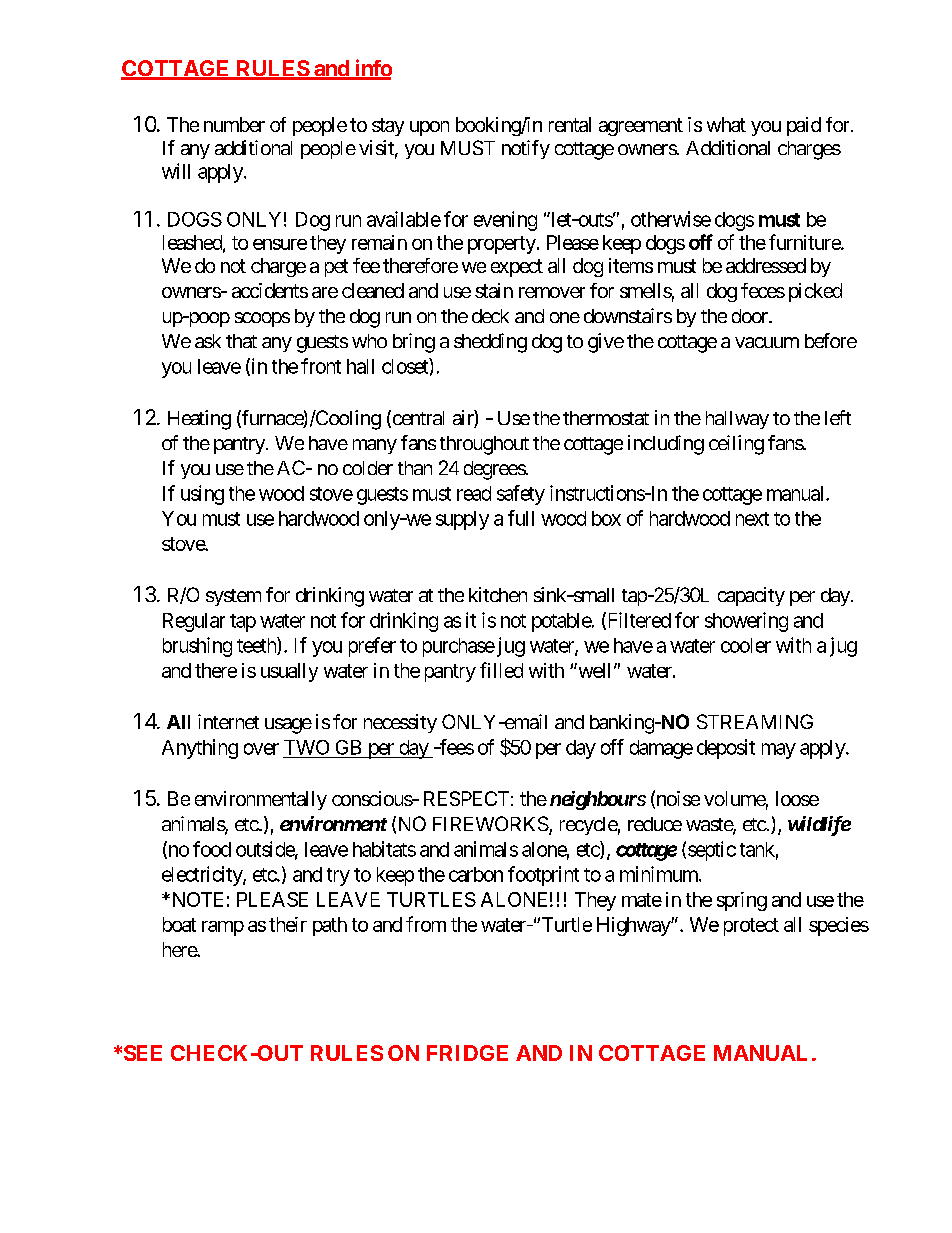  I want to click on ramp, so click(223, 928).
